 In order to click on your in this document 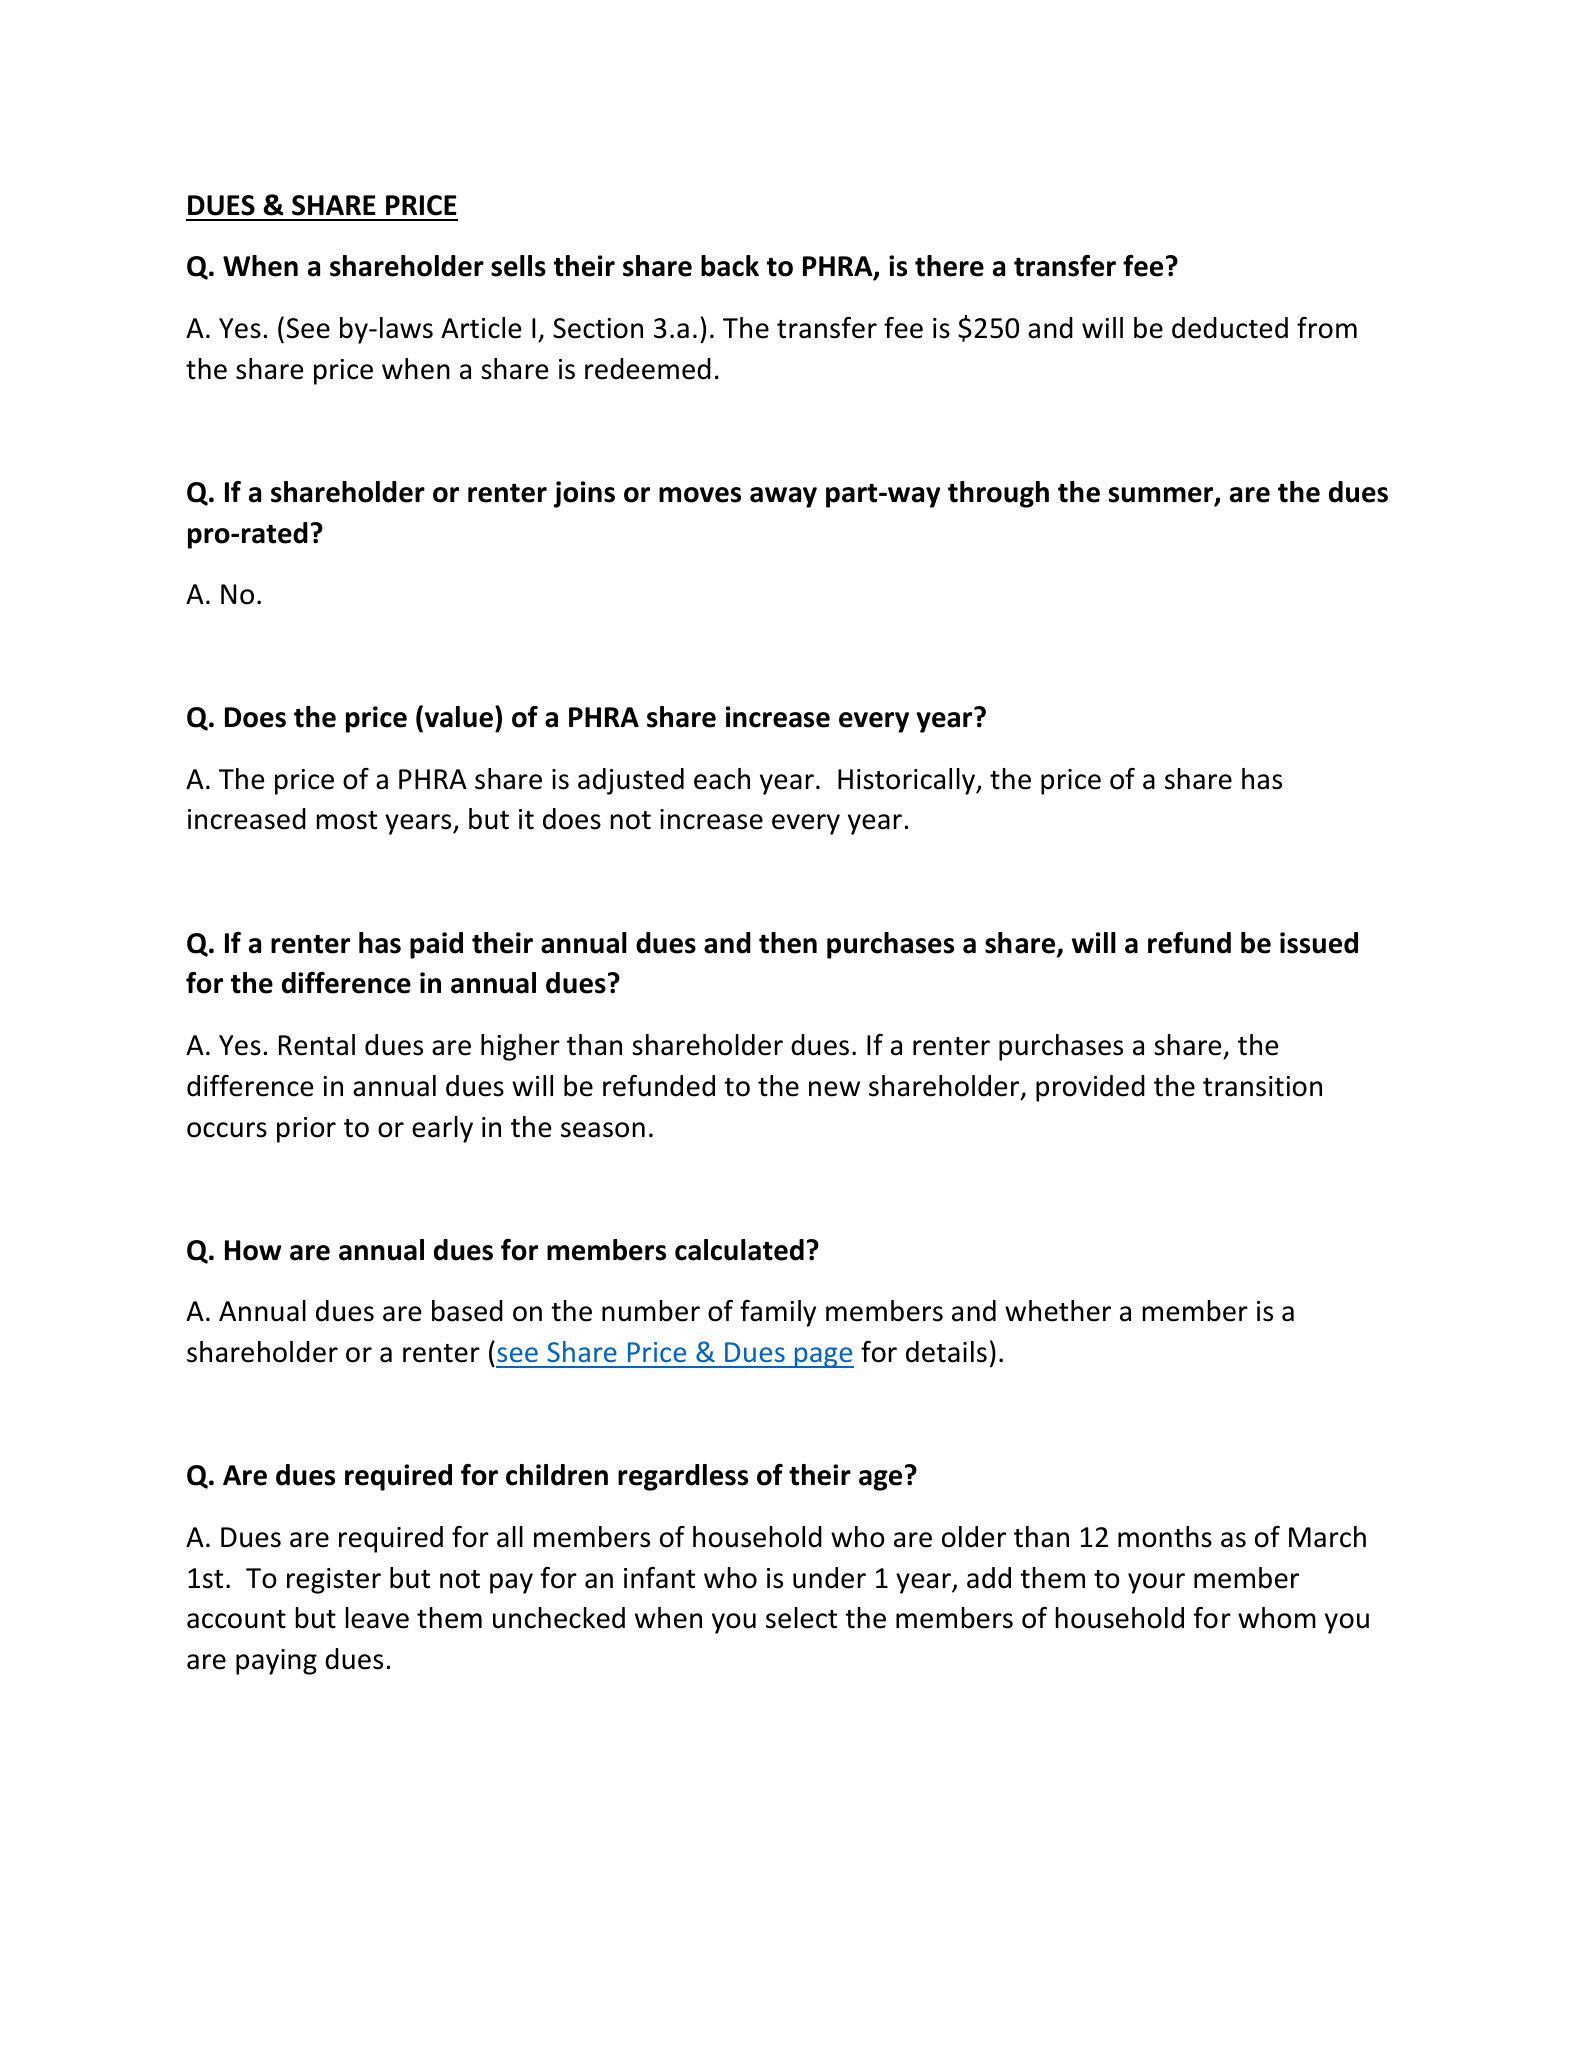, I will do `click(1156, 1583)`.
